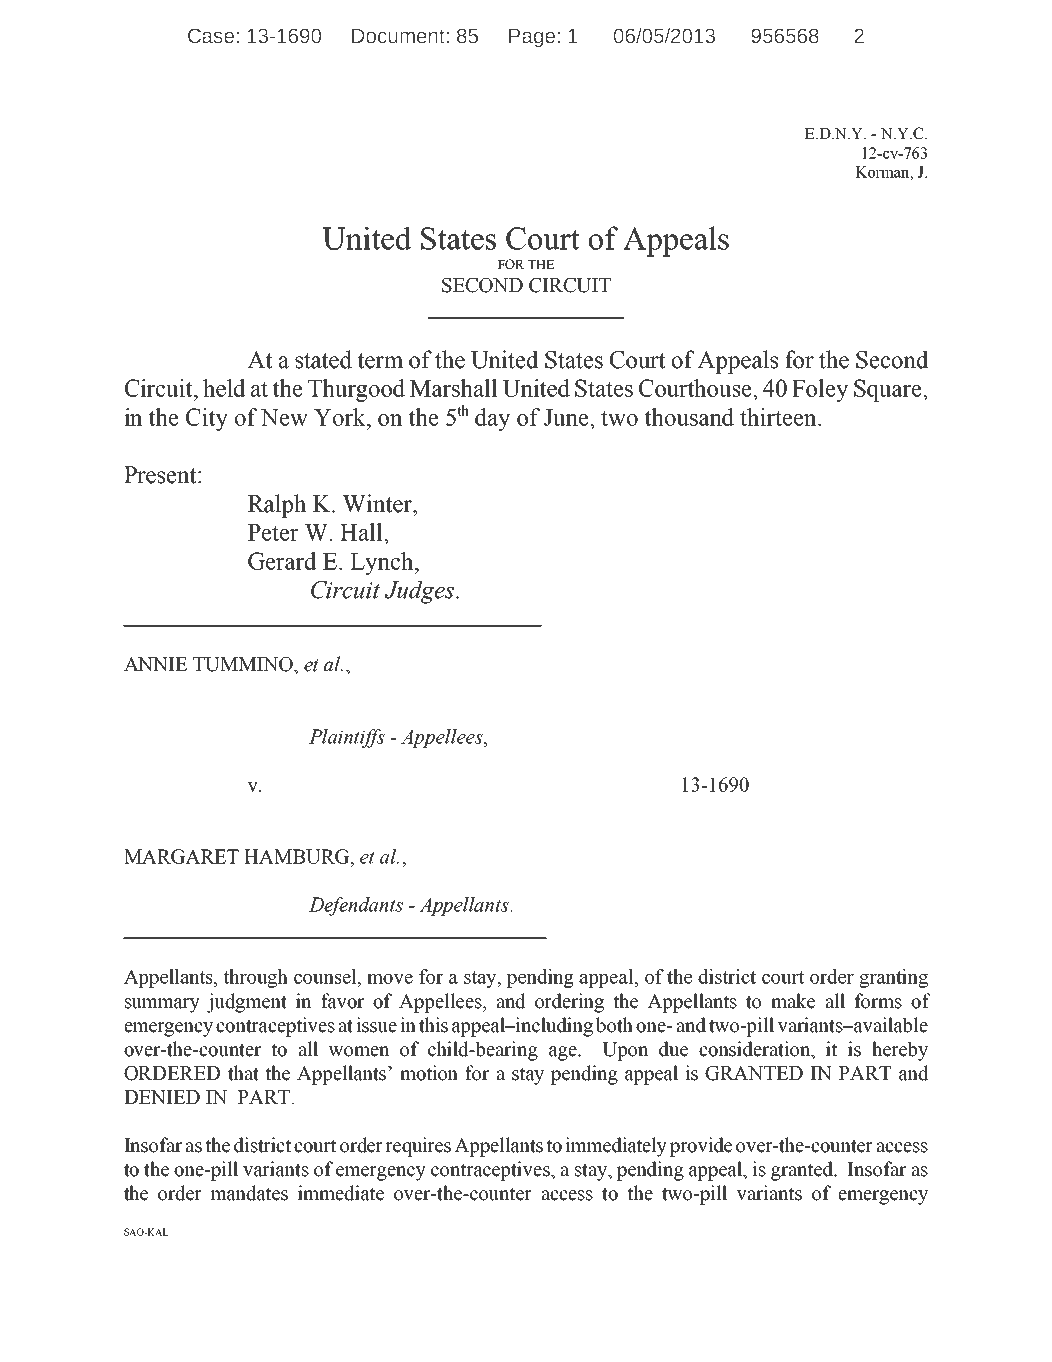  What do you see at coordinates (893, 978) in the image?
I see `granting` at bounding box center [893, 978].
